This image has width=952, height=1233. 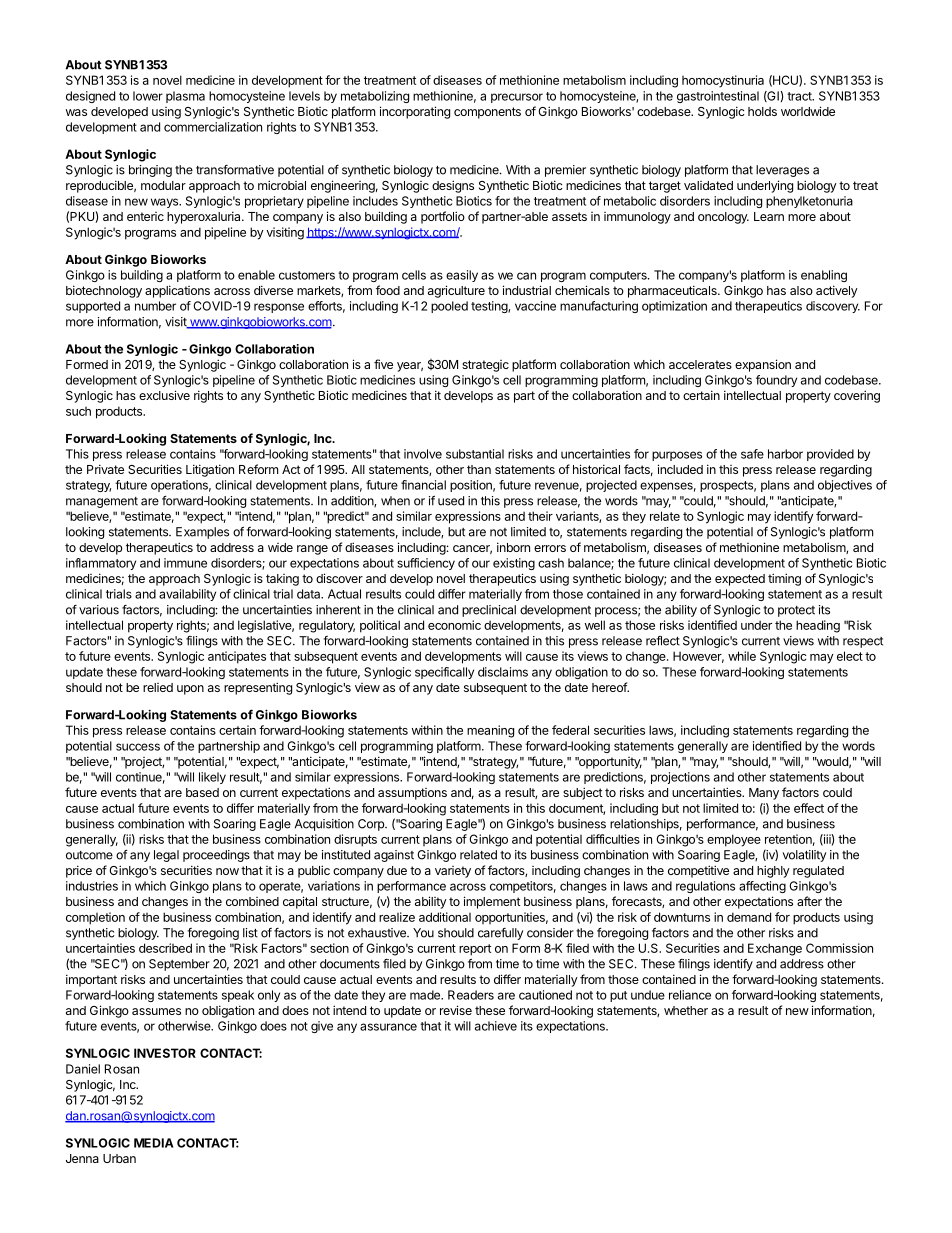 I want to click on achieve, so click(x=496, y=1026).
